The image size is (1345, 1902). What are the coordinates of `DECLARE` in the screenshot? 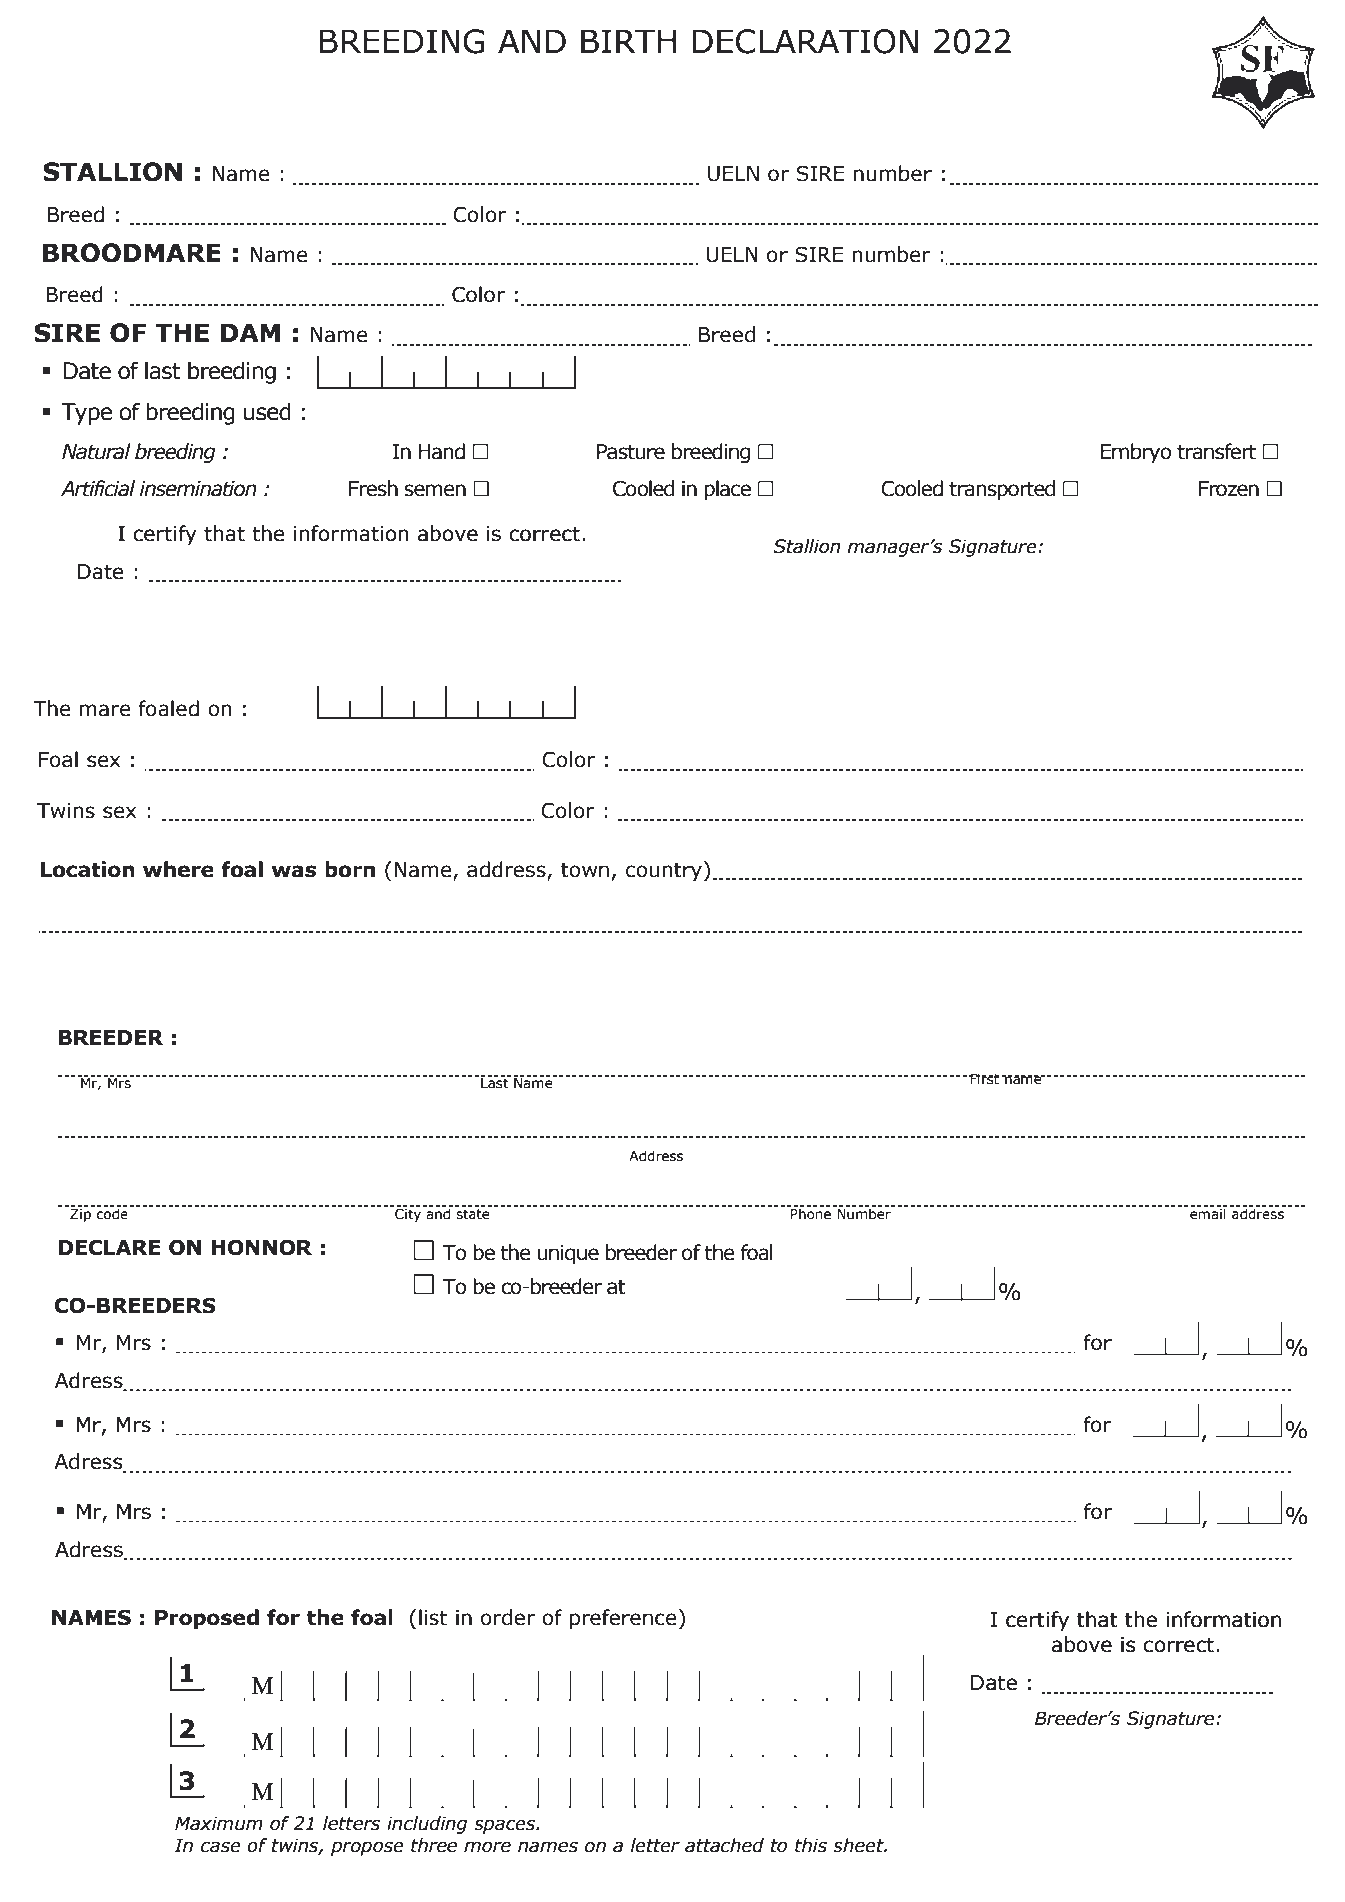 It's located at (109, 1247).
